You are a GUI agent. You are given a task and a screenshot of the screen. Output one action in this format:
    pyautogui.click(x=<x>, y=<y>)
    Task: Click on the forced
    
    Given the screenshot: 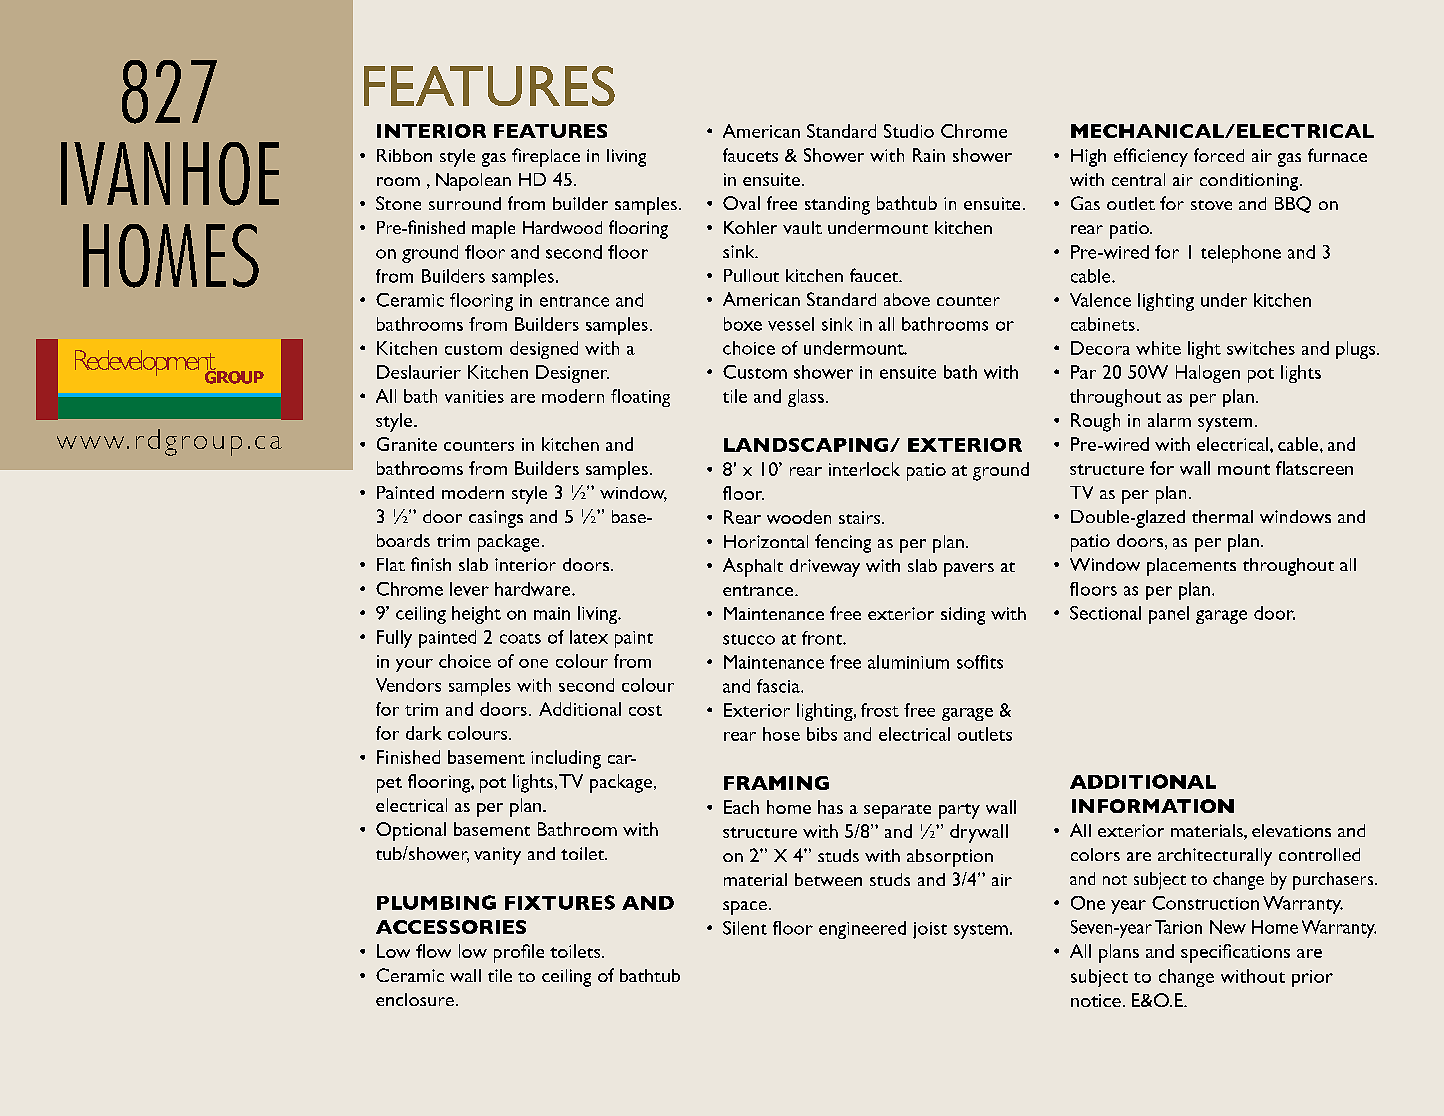 What is the action you would take?
    pyautogui.click(x=1219, y=155)
